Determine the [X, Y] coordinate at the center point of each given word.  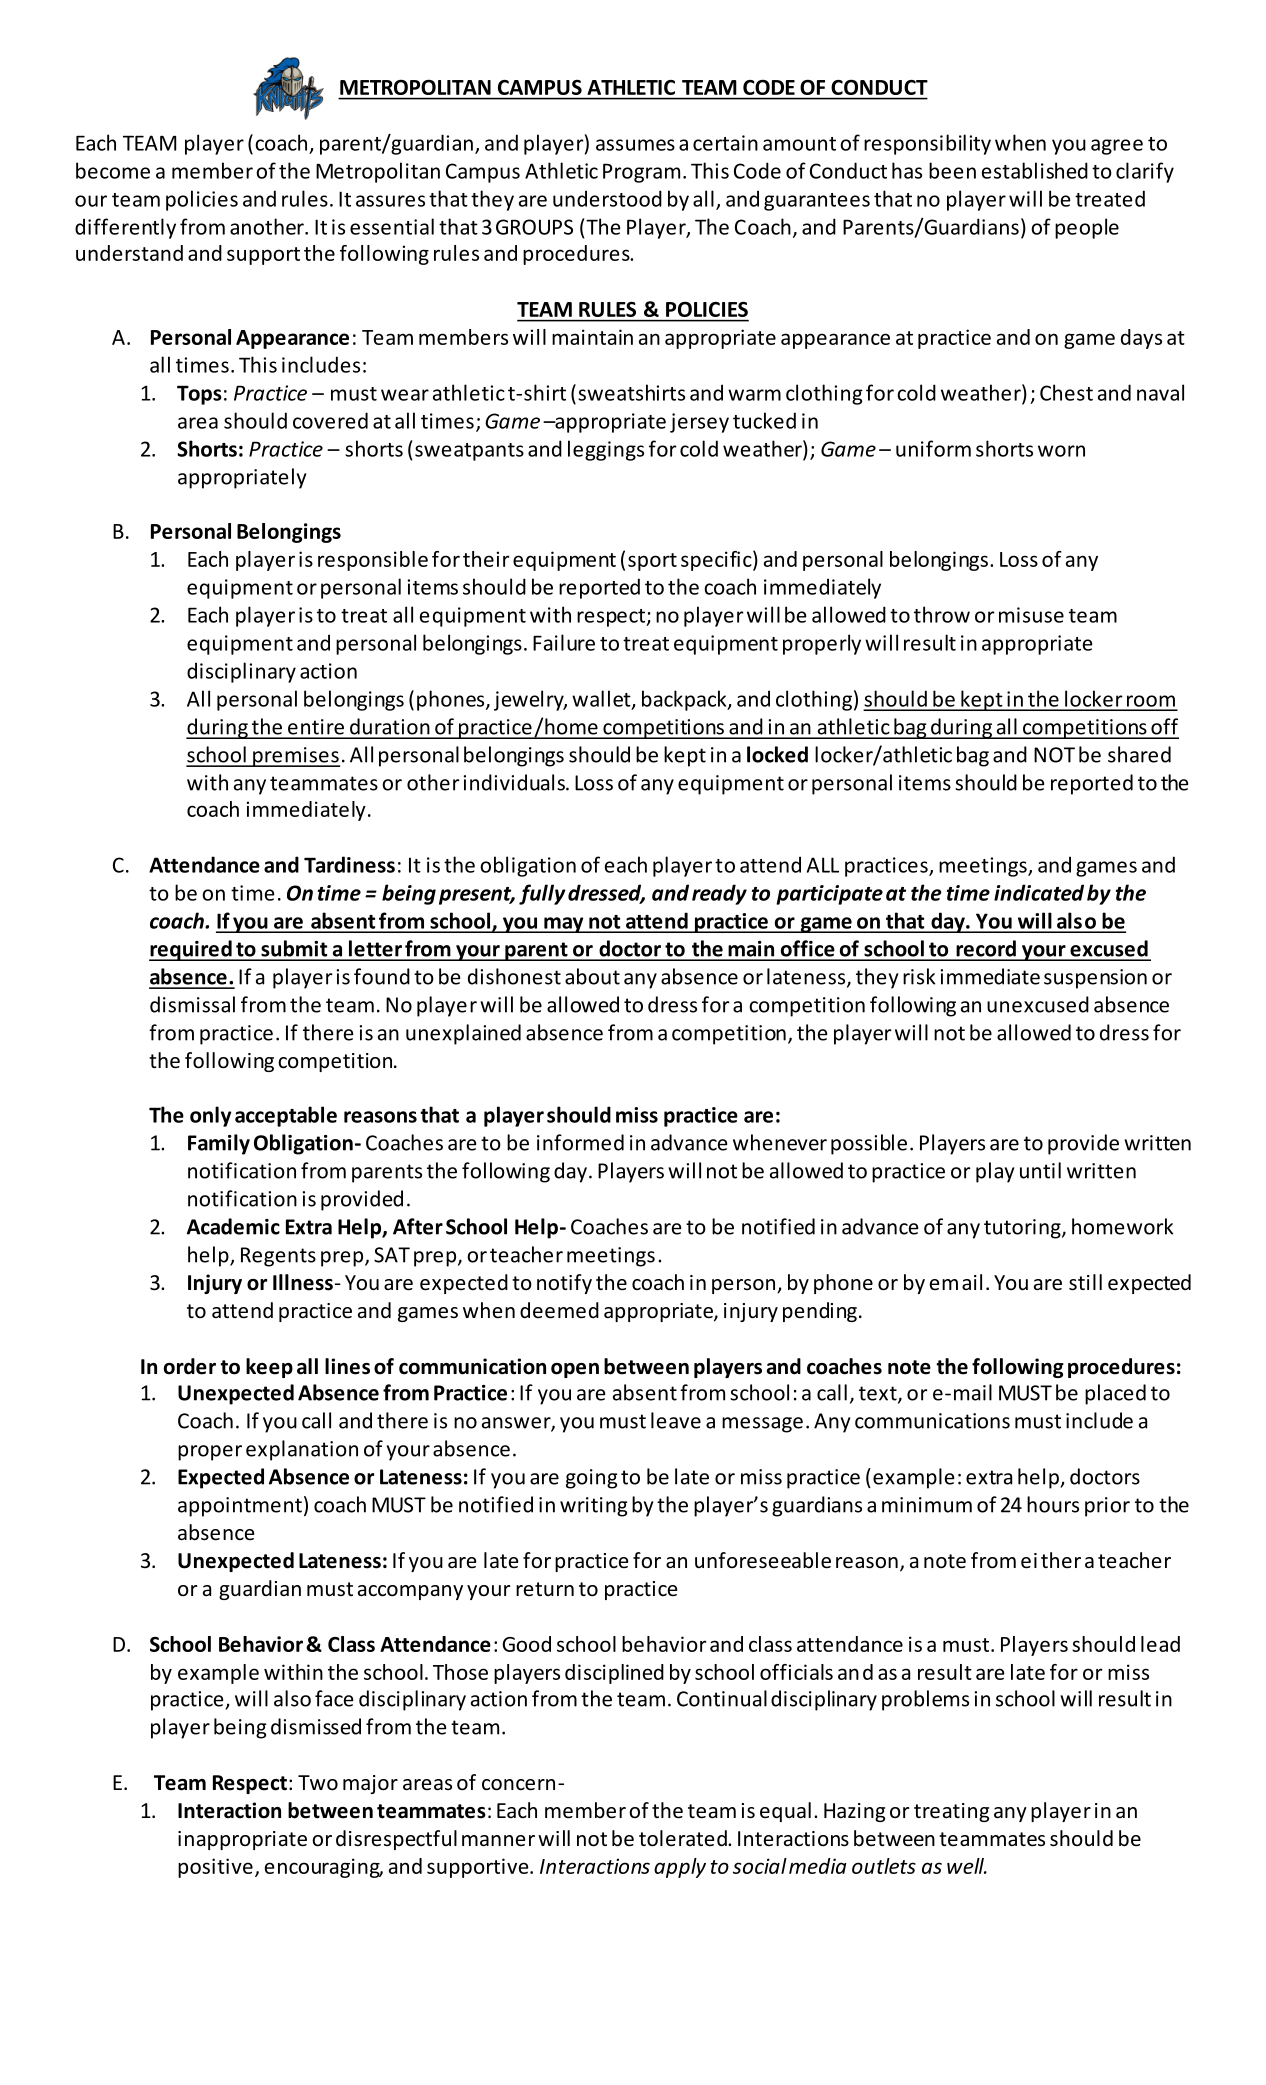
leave [676, 1420]
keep [269, 1368]
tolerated [684, 1838]
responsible [373, 561]
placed [1115, 1394]
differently [125, 228]
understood [607, 198]
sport [652, 562]
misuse [1031, 615]
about [592, 976]
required [191, 950]
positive [215, 1868]
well [966, 1866]
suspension [1095, 979]
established [1035, 170]
